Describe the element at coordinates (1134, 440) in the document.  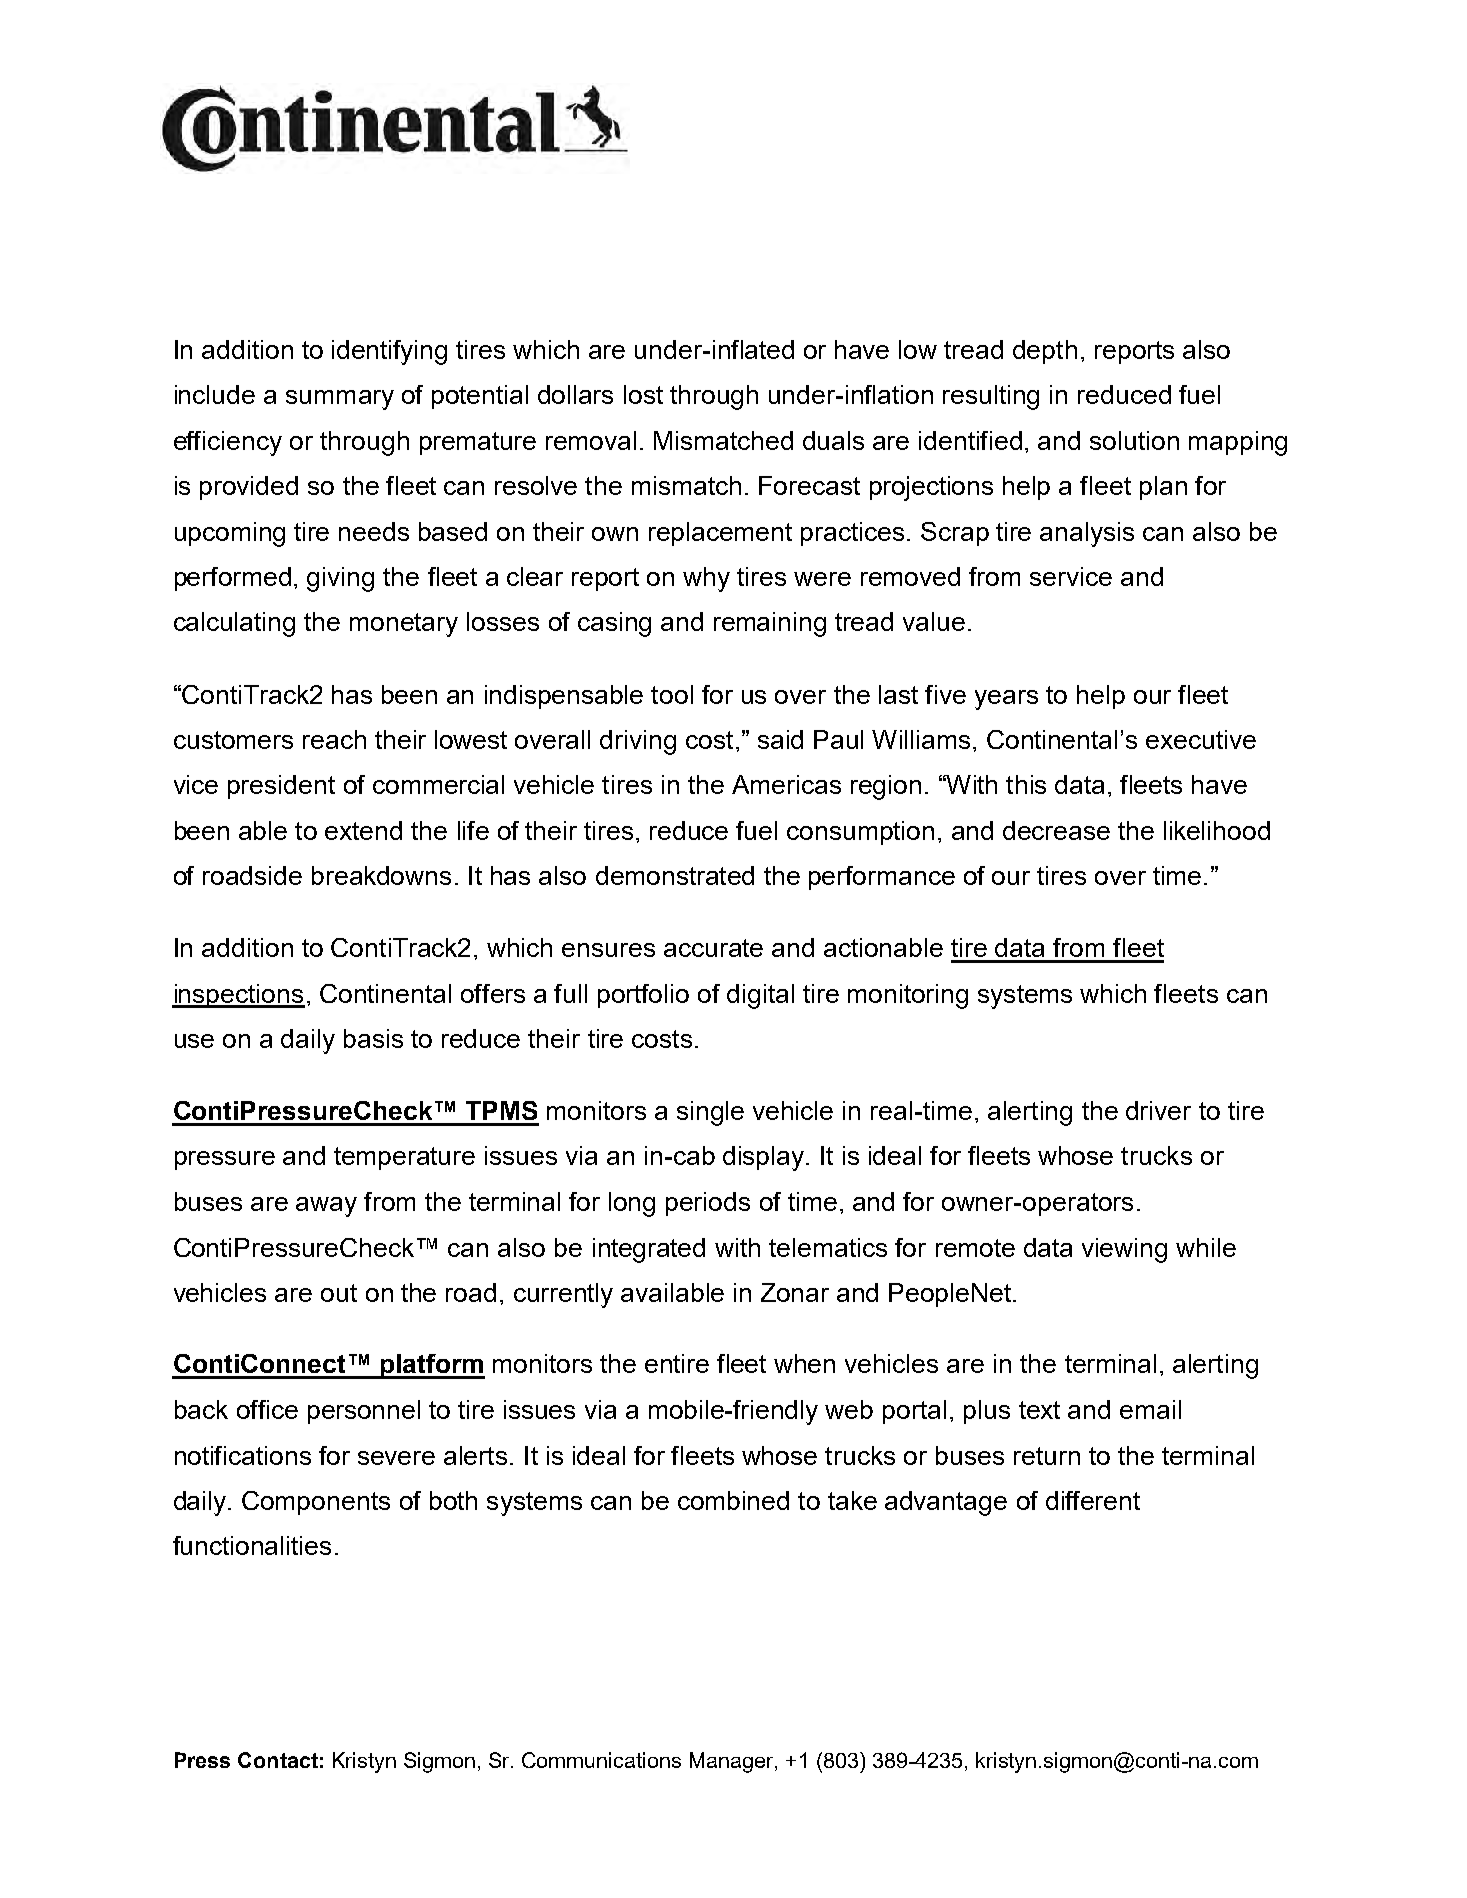
I see `solution` at that location.
